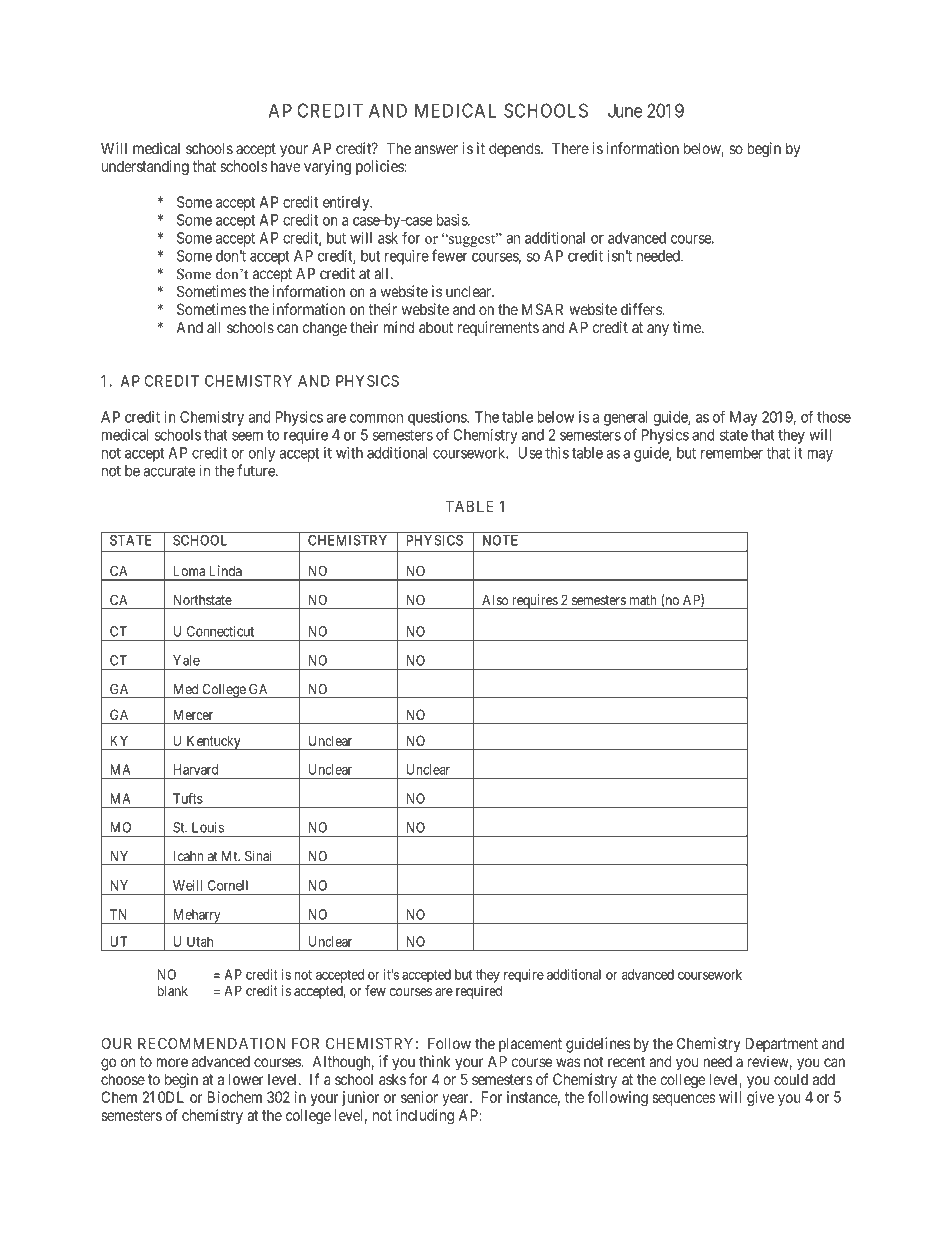 The image size is (952, 1233). I want to click on depends, so click(515, 149).
